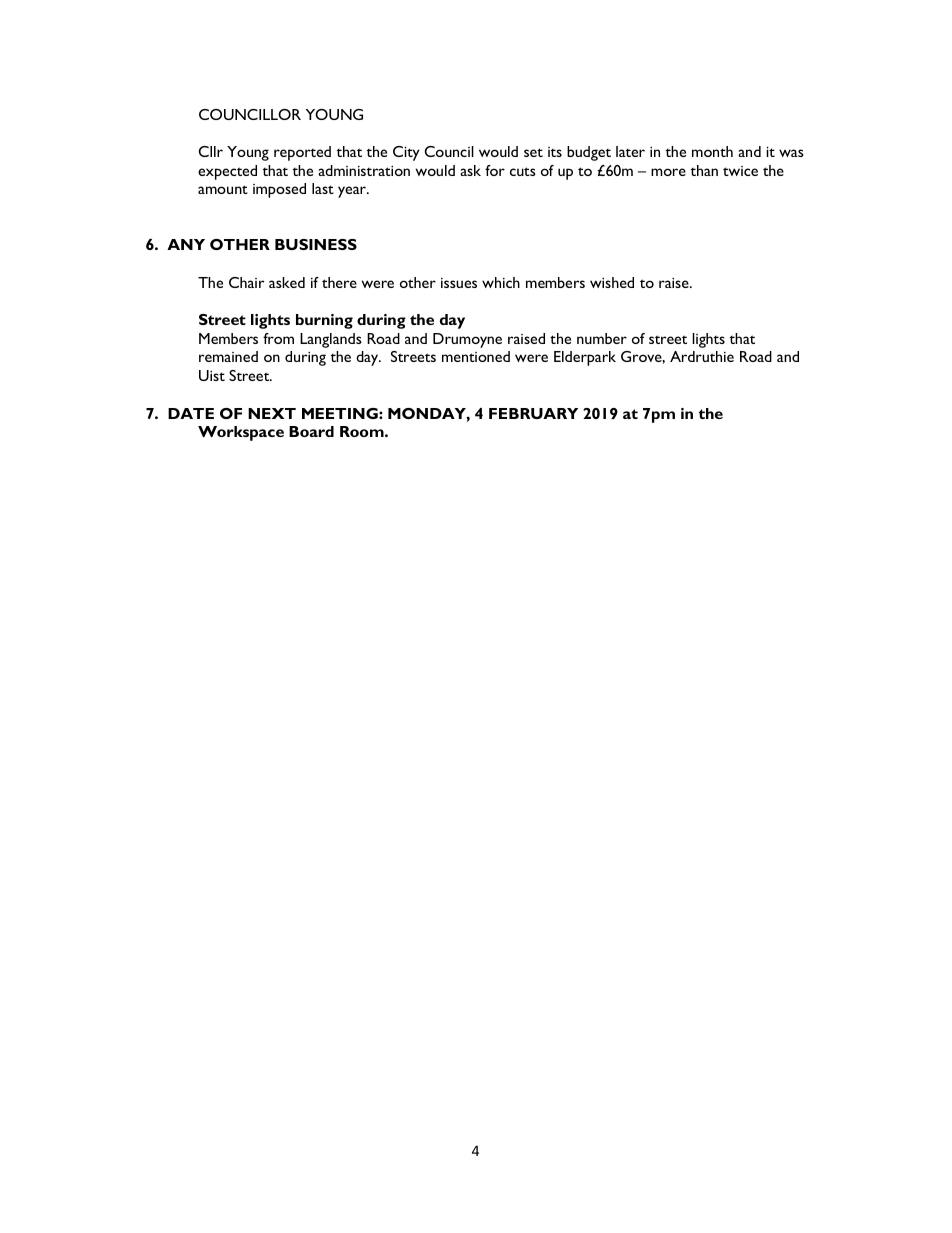 This screenshot has width=952, height=1233. What do you see at coordinates (612, 282) in the screenshot?
I see `wished` at bounding box center [612, 282].
